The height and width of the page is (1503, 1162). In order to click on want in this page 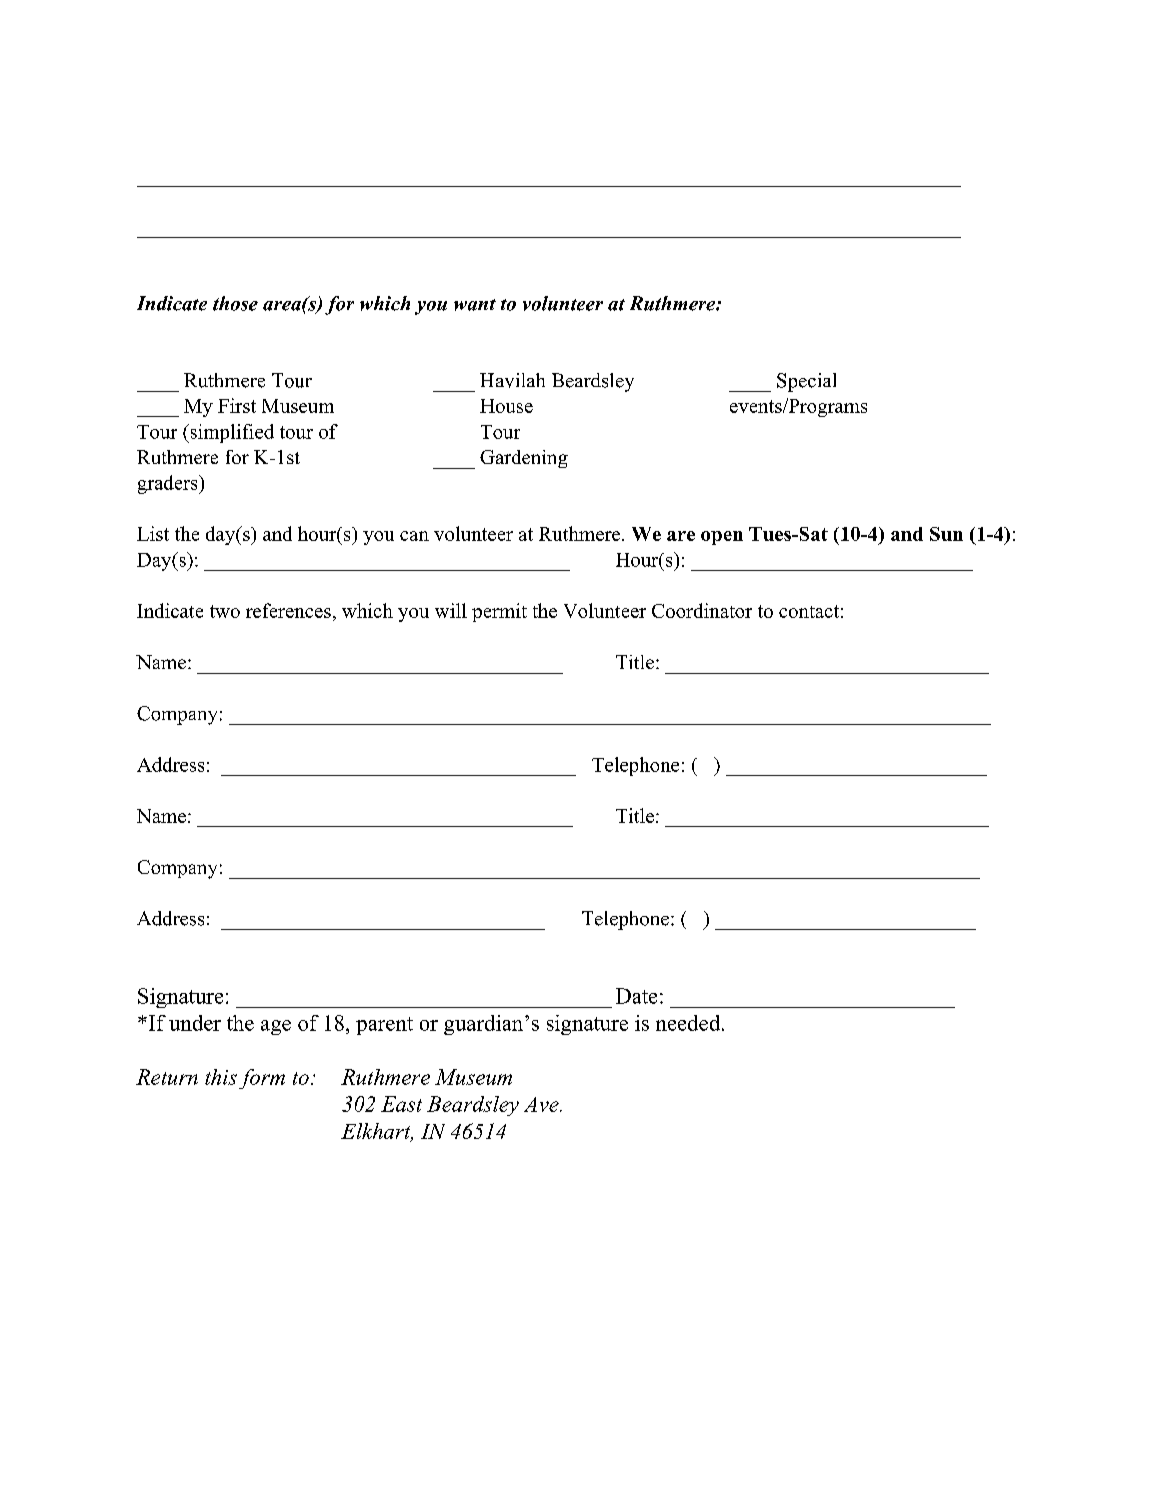, I will do `click(475, 305)`.
